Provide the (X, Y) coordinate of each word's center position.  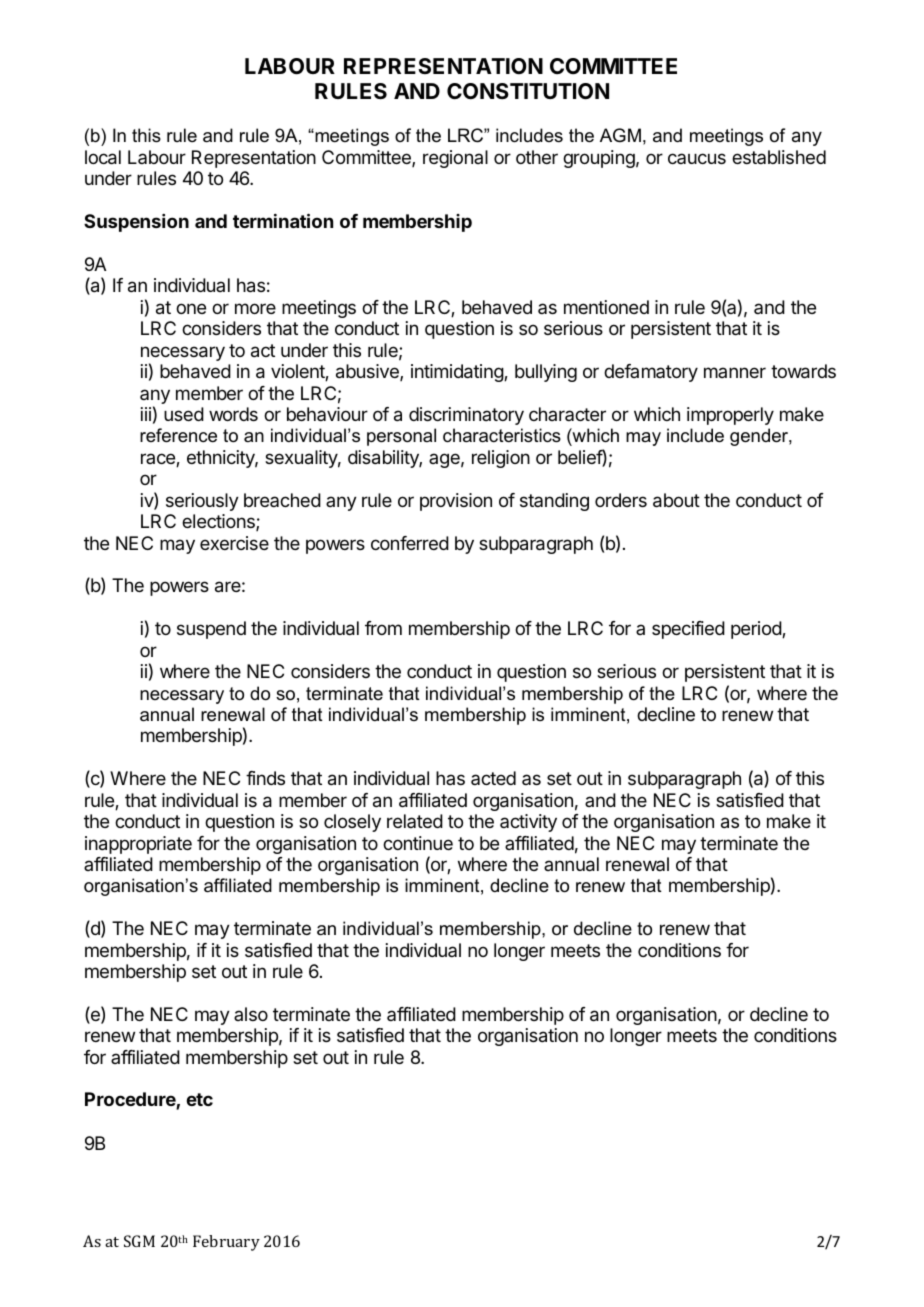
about (676, 500)
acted (493, 778)
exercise (234, 543)
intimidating (458, 373)
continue (418, 843)
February (226, 1243)
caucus (697, 158)
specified (688, 630)
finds (265, 778)
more (255, 308)
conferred (410, 543)
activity (528, 823)
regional (455, 159)
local (103, 157)
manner (735, 372)
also (251, 1014)
